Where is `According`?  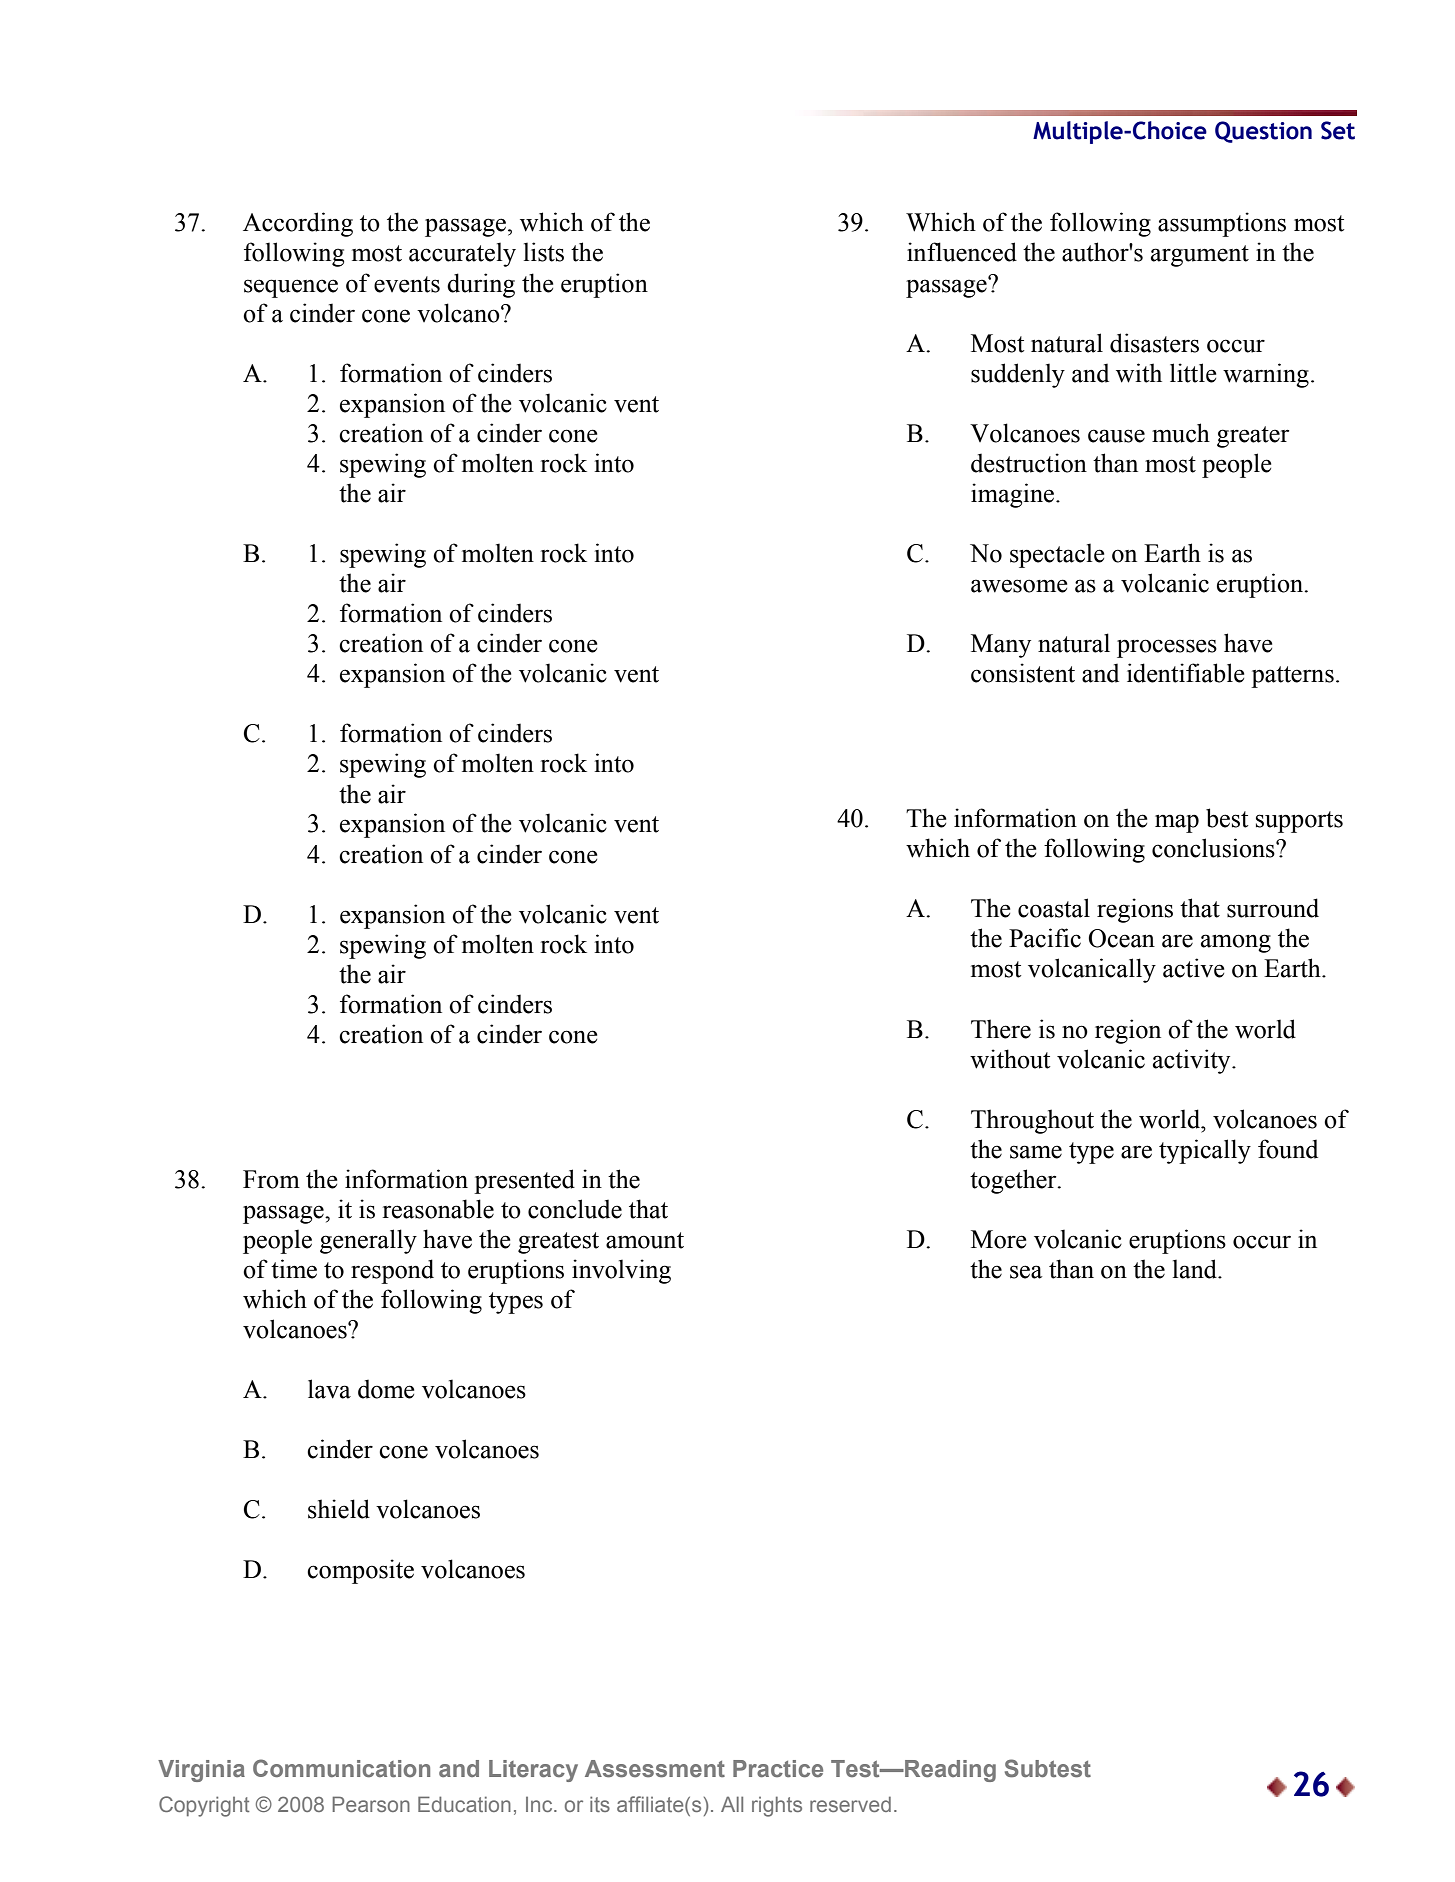 According is located at coordinates (298, 224).
